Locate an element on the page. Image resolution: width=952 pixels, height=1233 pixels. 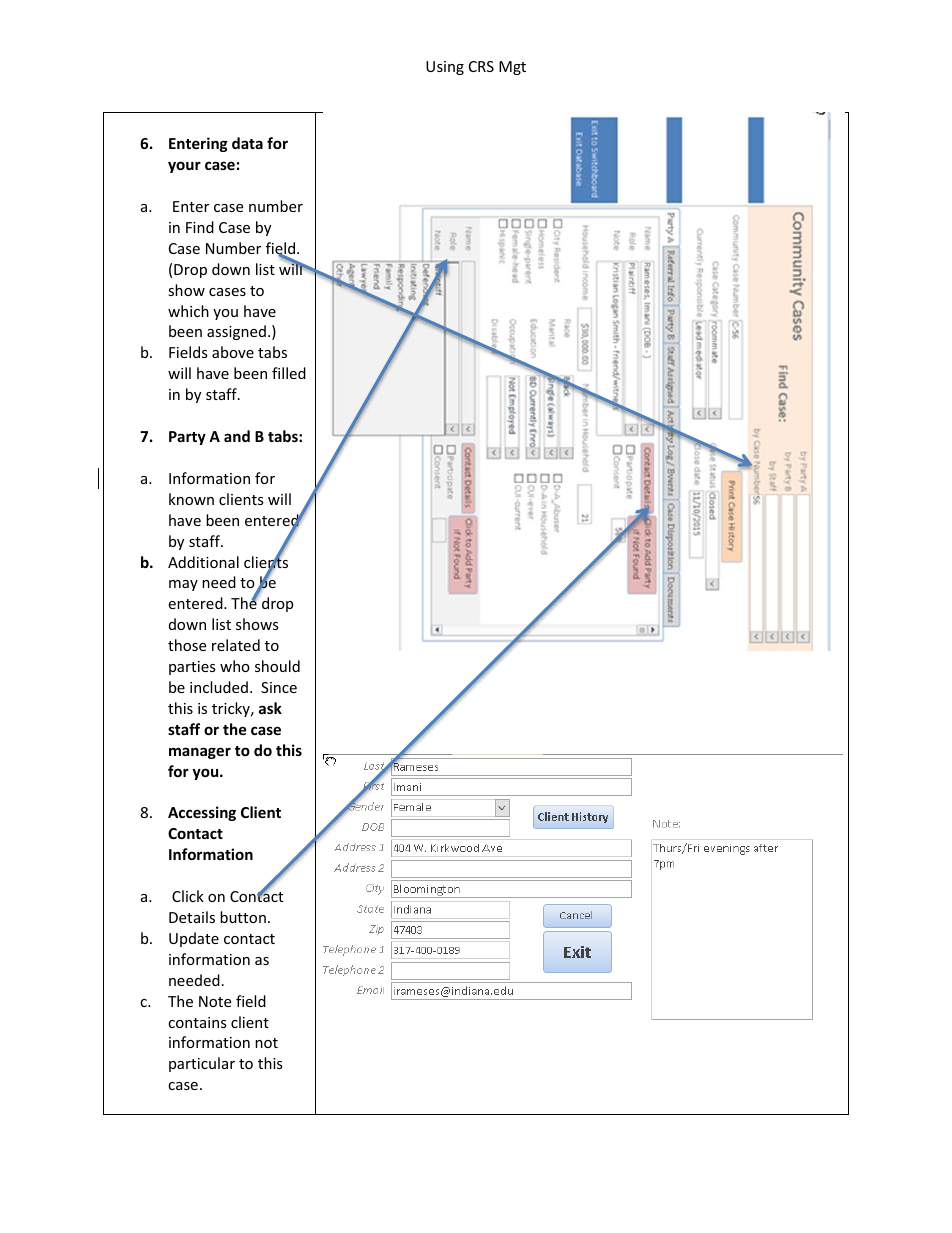
Additional is located at coordinates (203, 562).
